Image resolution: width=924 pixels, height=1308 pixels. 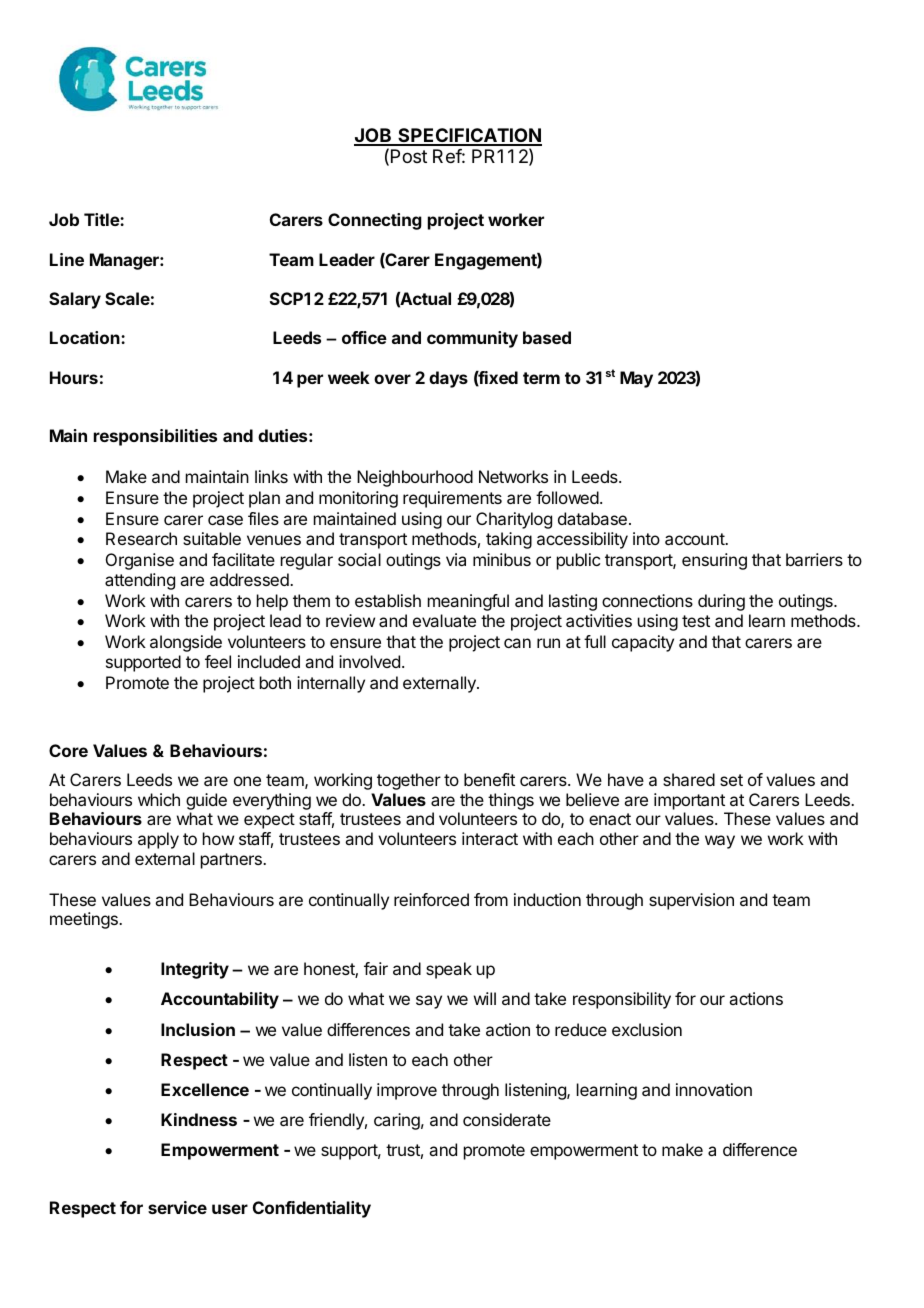 I want to click on alongside, so click(x=186, y=643).
